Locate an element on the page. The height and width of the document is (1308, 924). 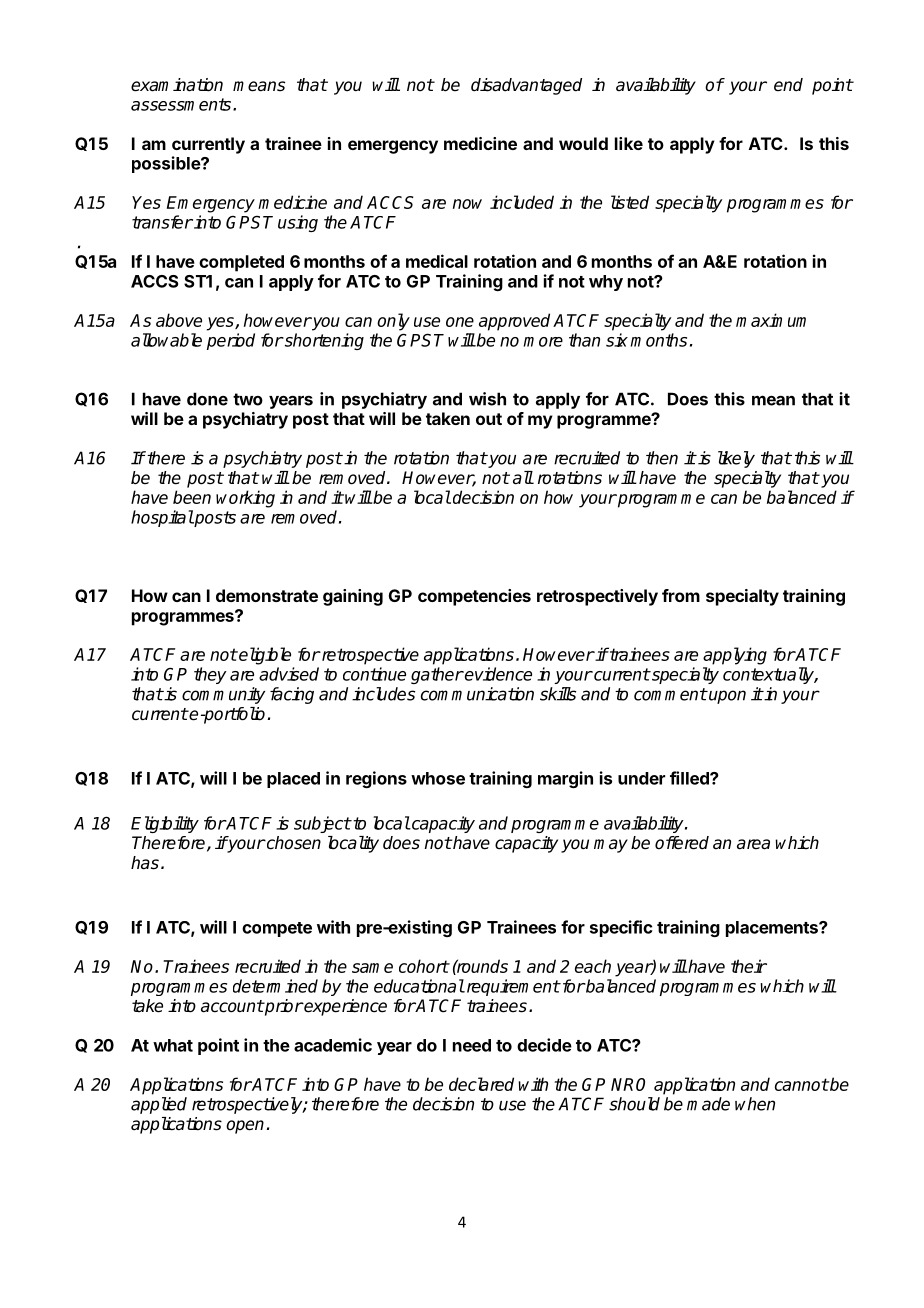
assessments is located at coordinates (182, 104).
